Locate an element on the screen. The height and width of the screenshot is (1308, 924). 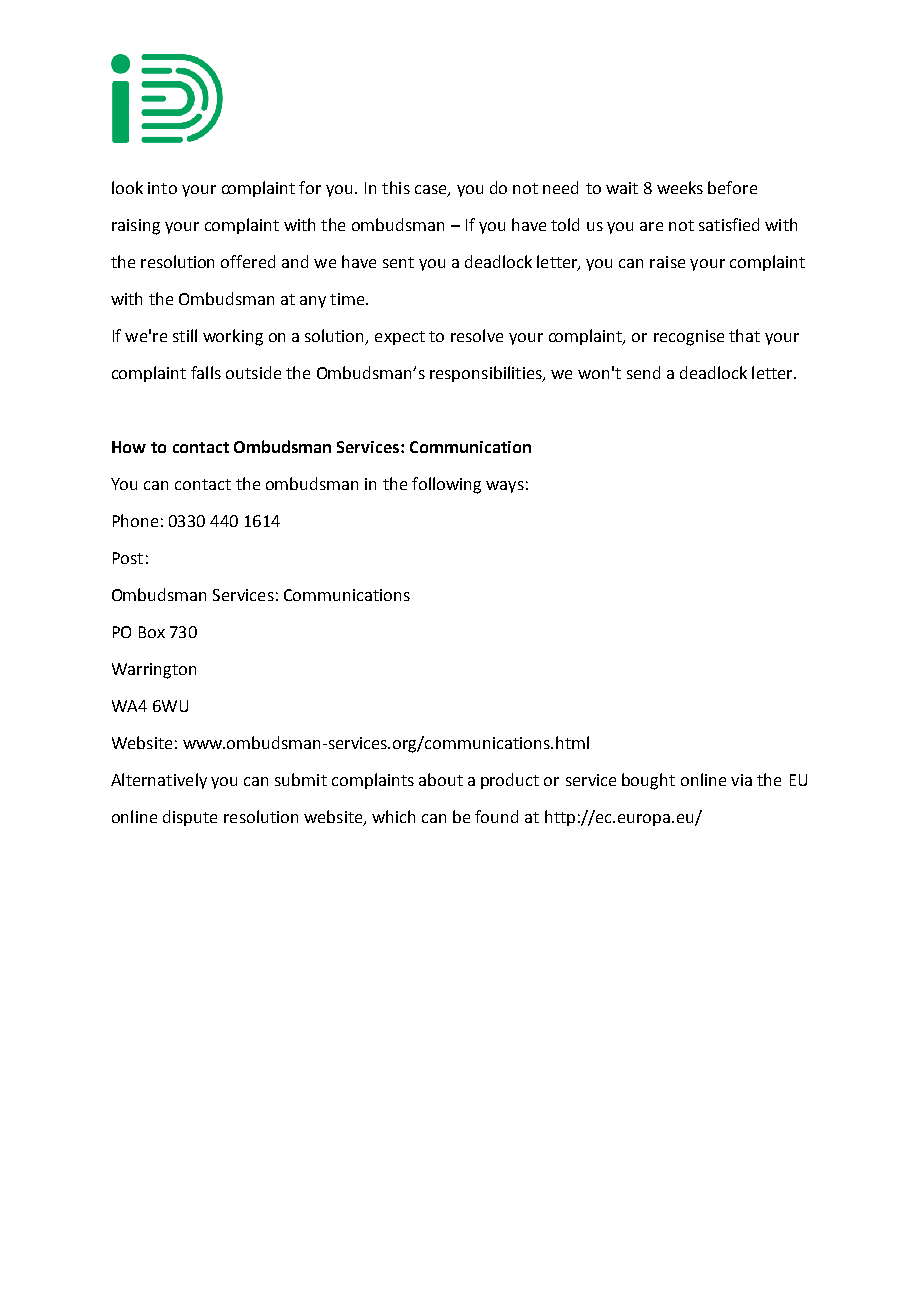
send is located at coordinates (643, 372).
